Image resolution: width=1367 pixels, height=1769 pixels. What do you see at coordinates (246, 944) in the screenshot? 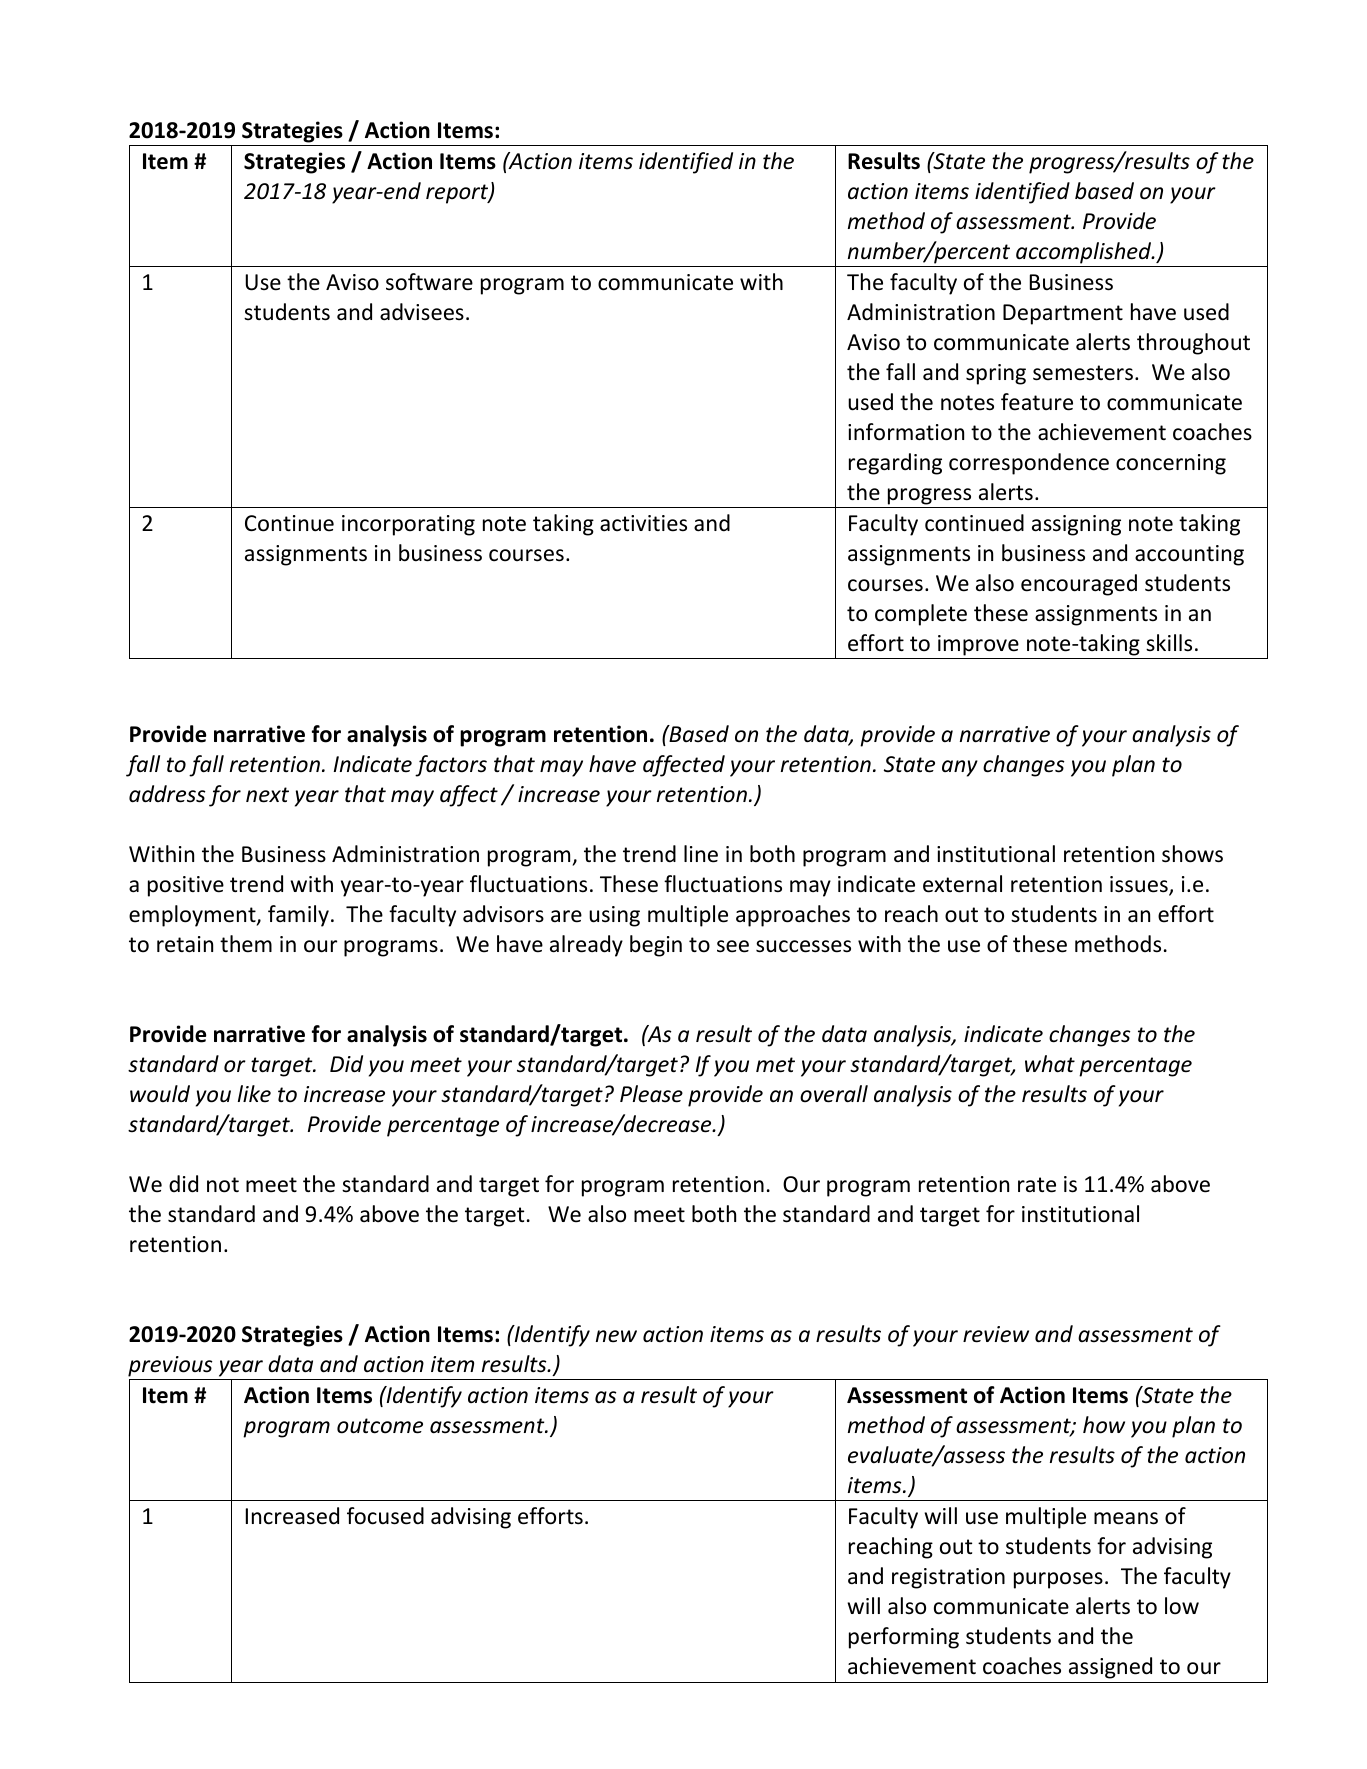
I see `them` at bounding box center [246, 944].
